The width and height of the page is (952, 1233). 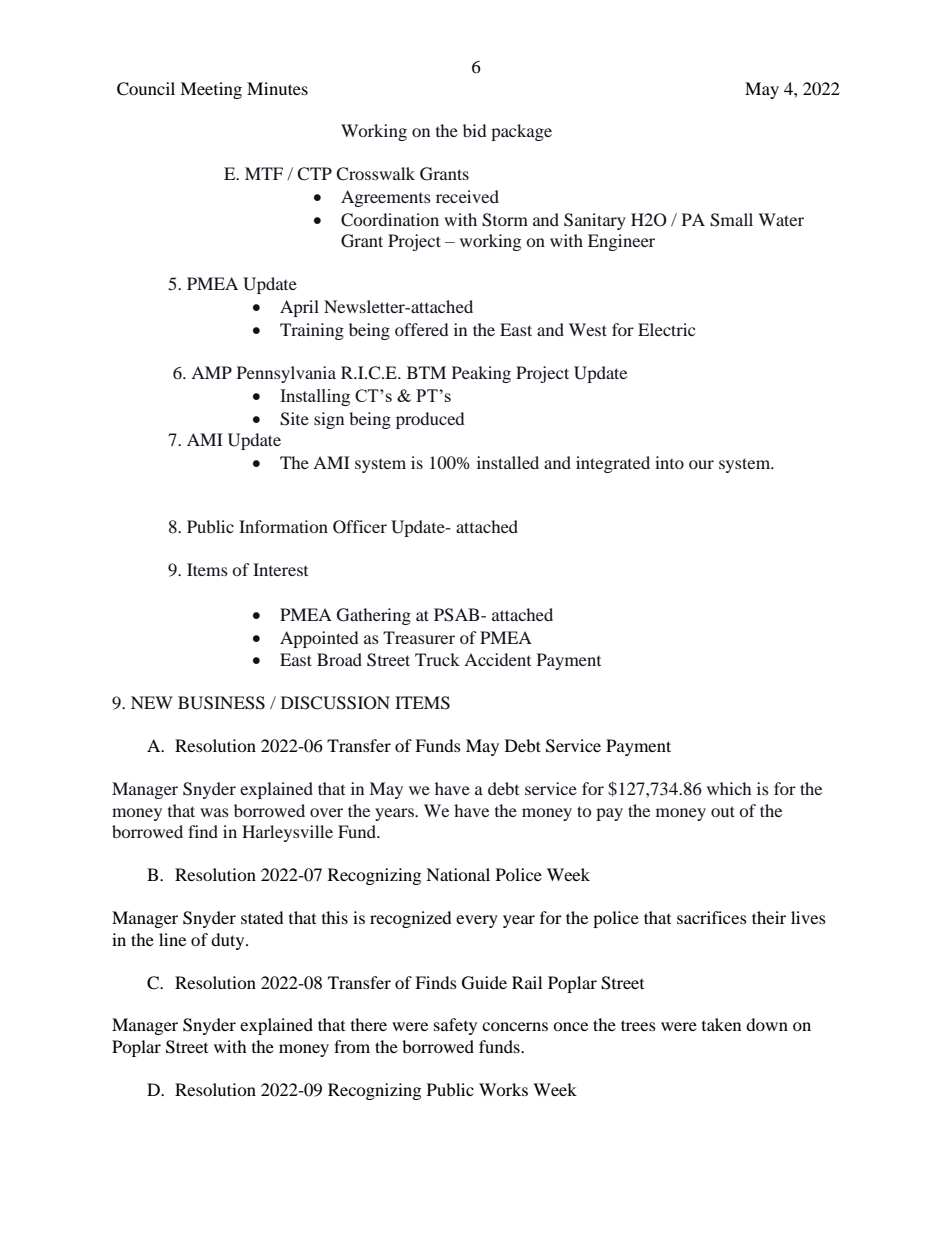 What do you see at coordinates (721, 1024) in the page?
I see `taken` at bounding box center [721, 1024].
